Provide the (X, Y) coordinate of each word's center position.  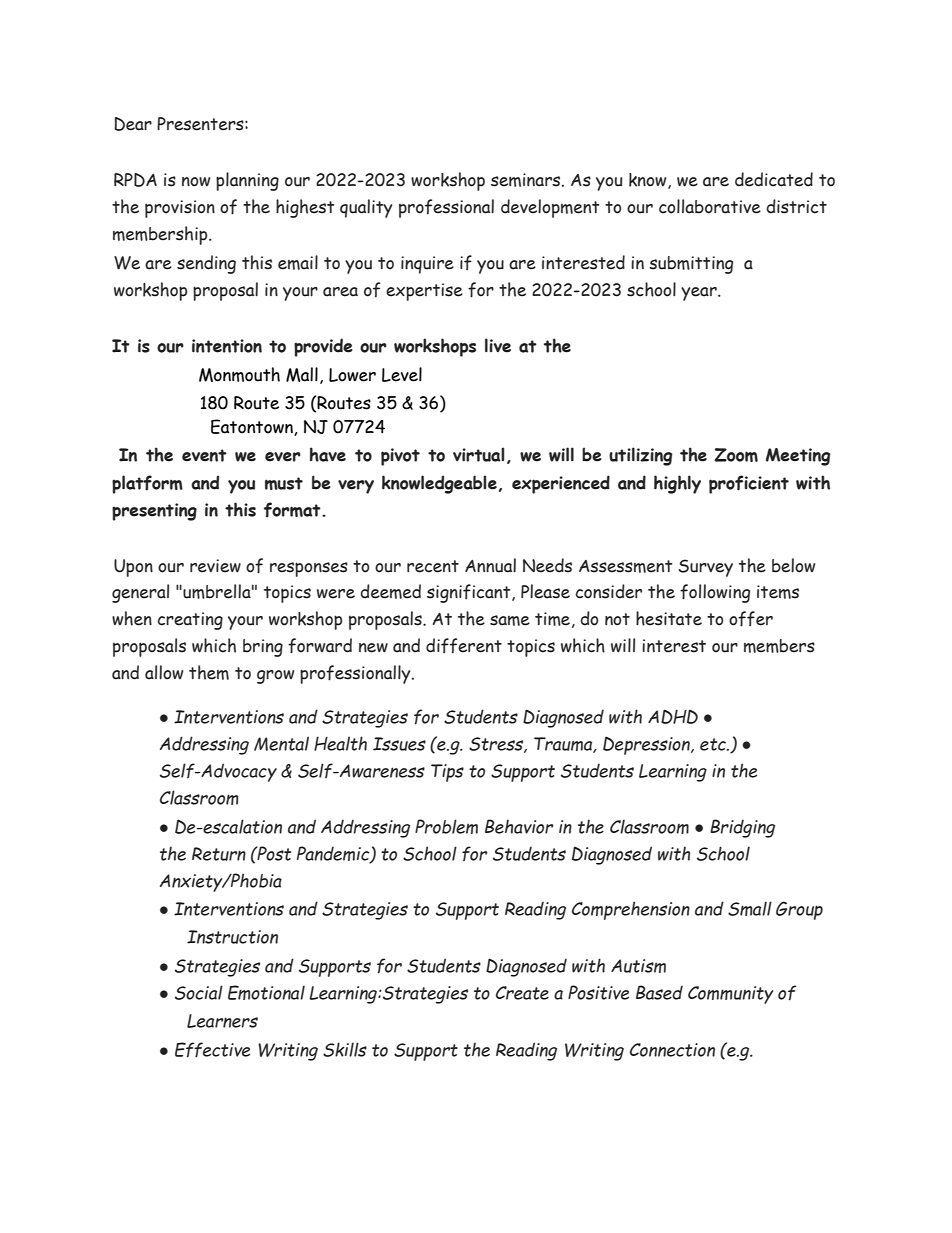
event (204, 455)
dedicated (774, 179)
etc (714, 744)
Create (522, 993)
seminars (527, 180)
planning (247, 181)
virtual (478, 454)
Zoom (736, 455)
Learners (222, 1021)
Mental (281, 743)
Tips (447, 773)
